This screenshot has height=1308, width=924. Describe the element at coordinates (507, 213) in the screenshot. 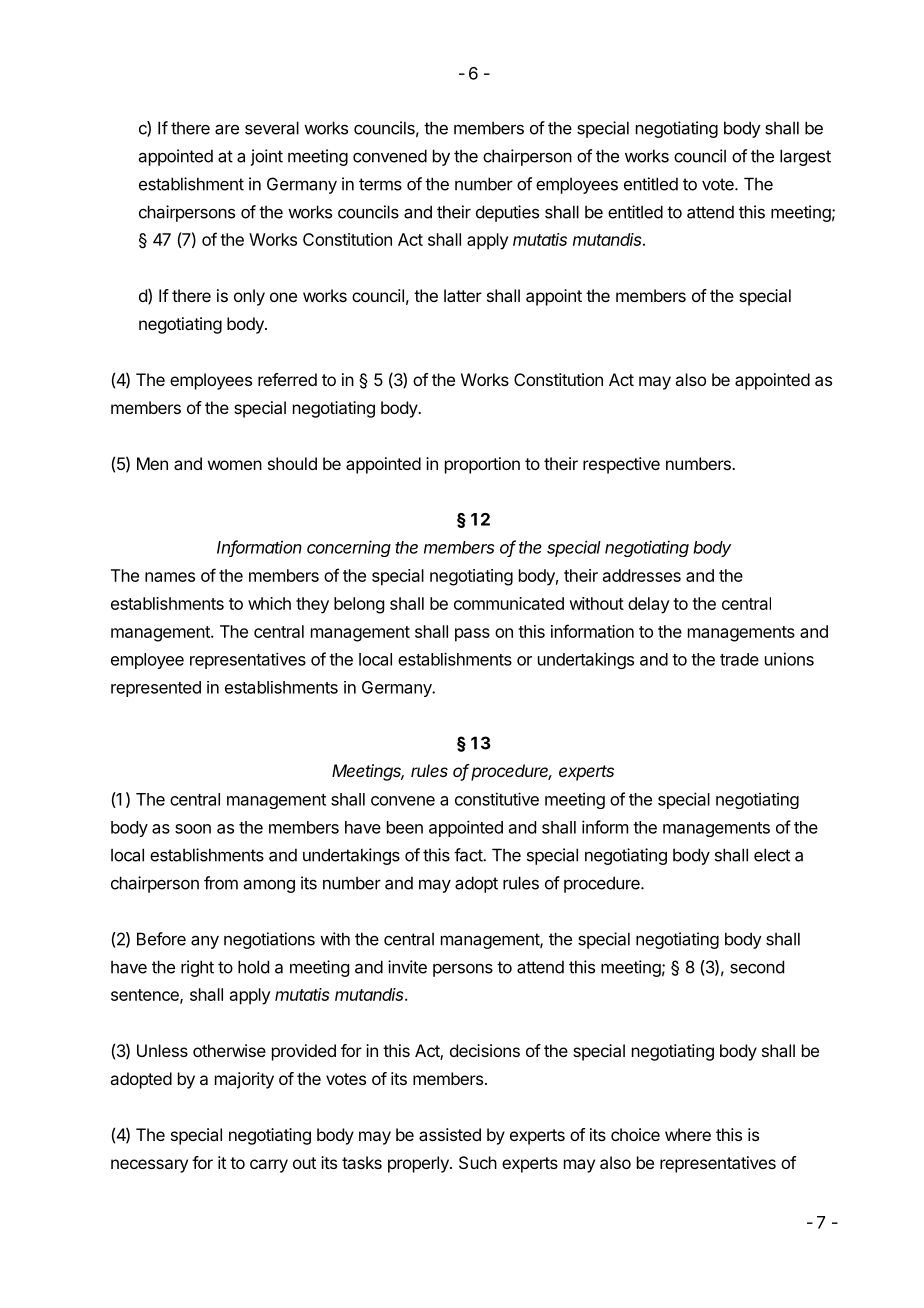

I see `deputies` at that location.
